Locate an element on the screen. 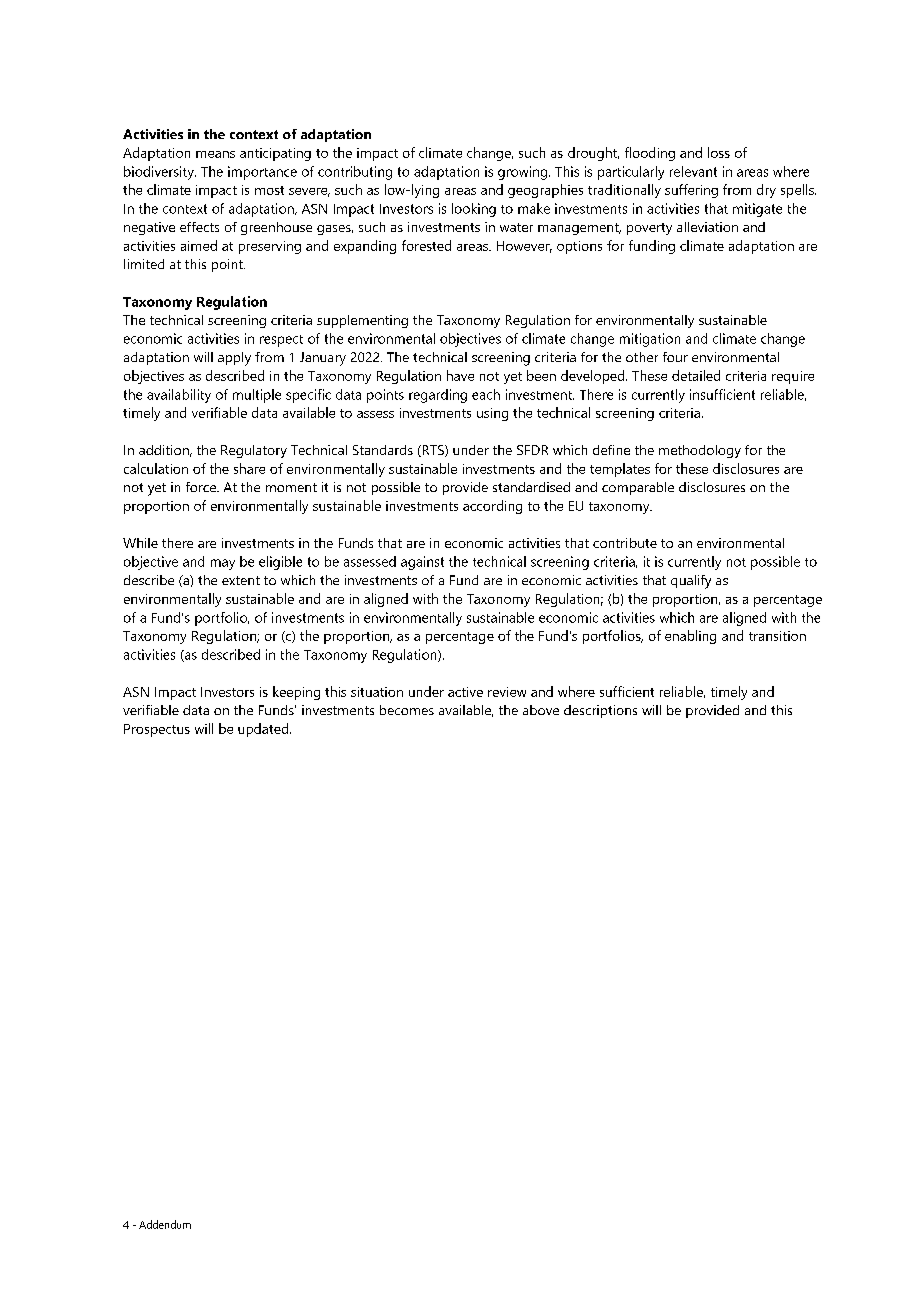  using is located at coordinates (492, 414).
